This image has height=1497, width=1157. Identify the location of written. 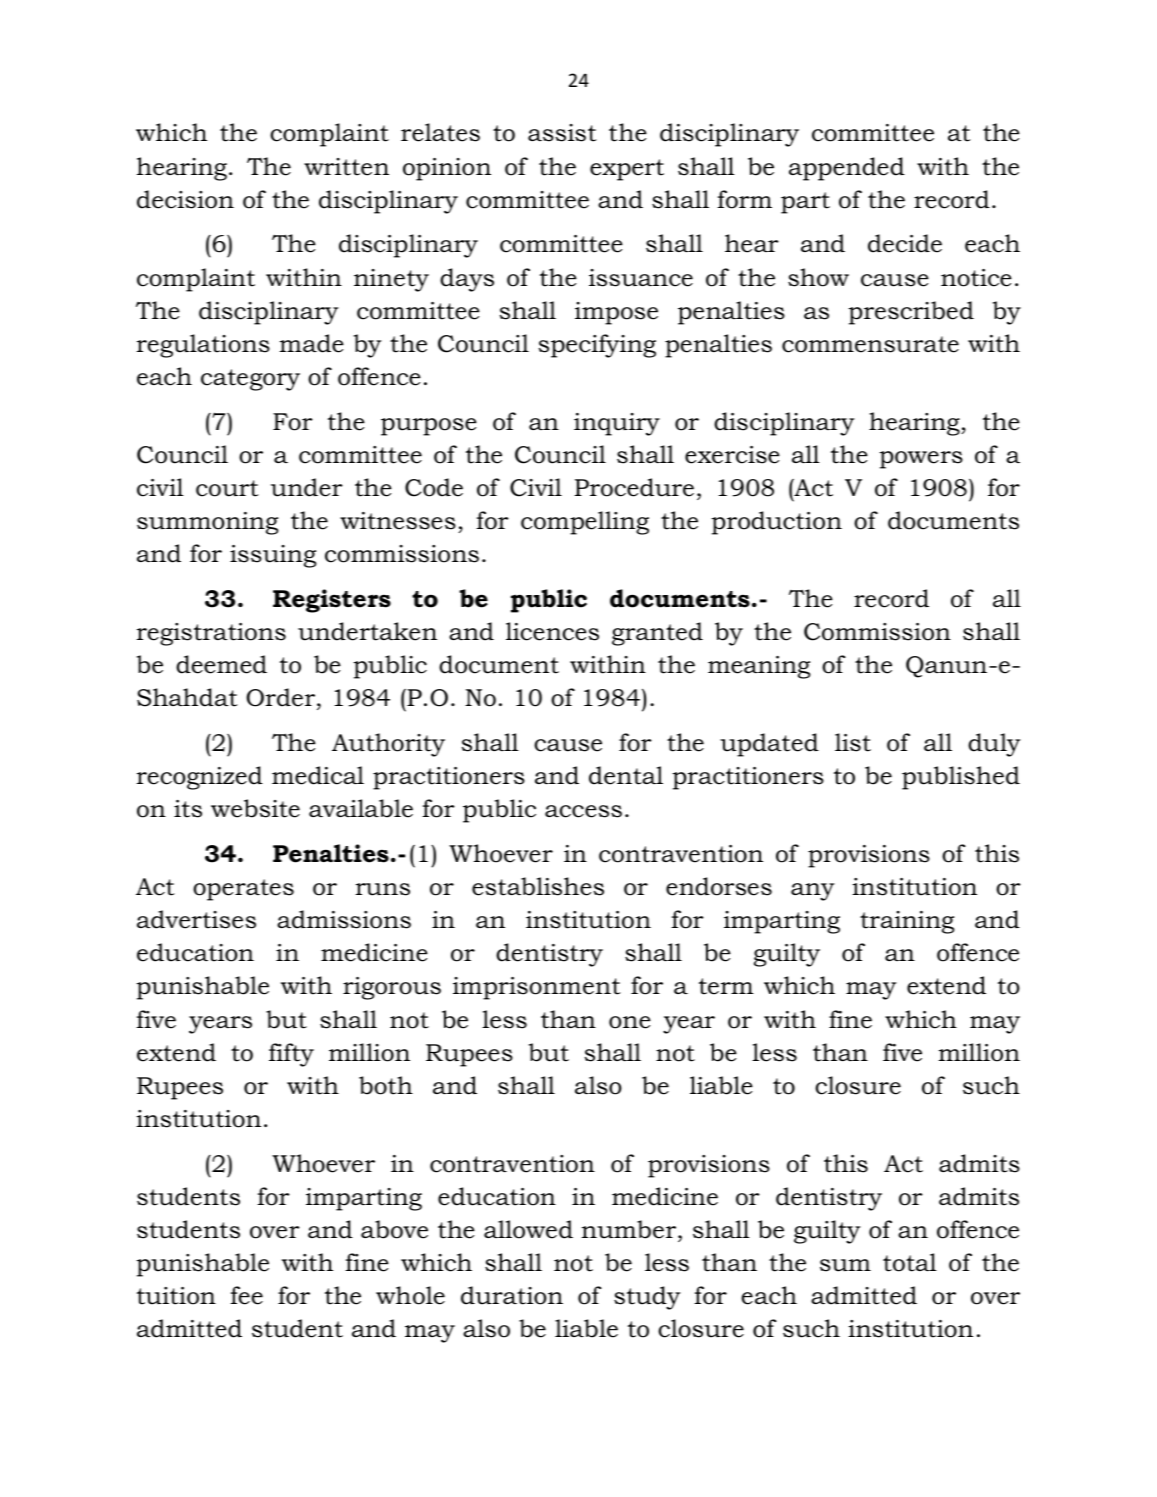
(346, 167).
